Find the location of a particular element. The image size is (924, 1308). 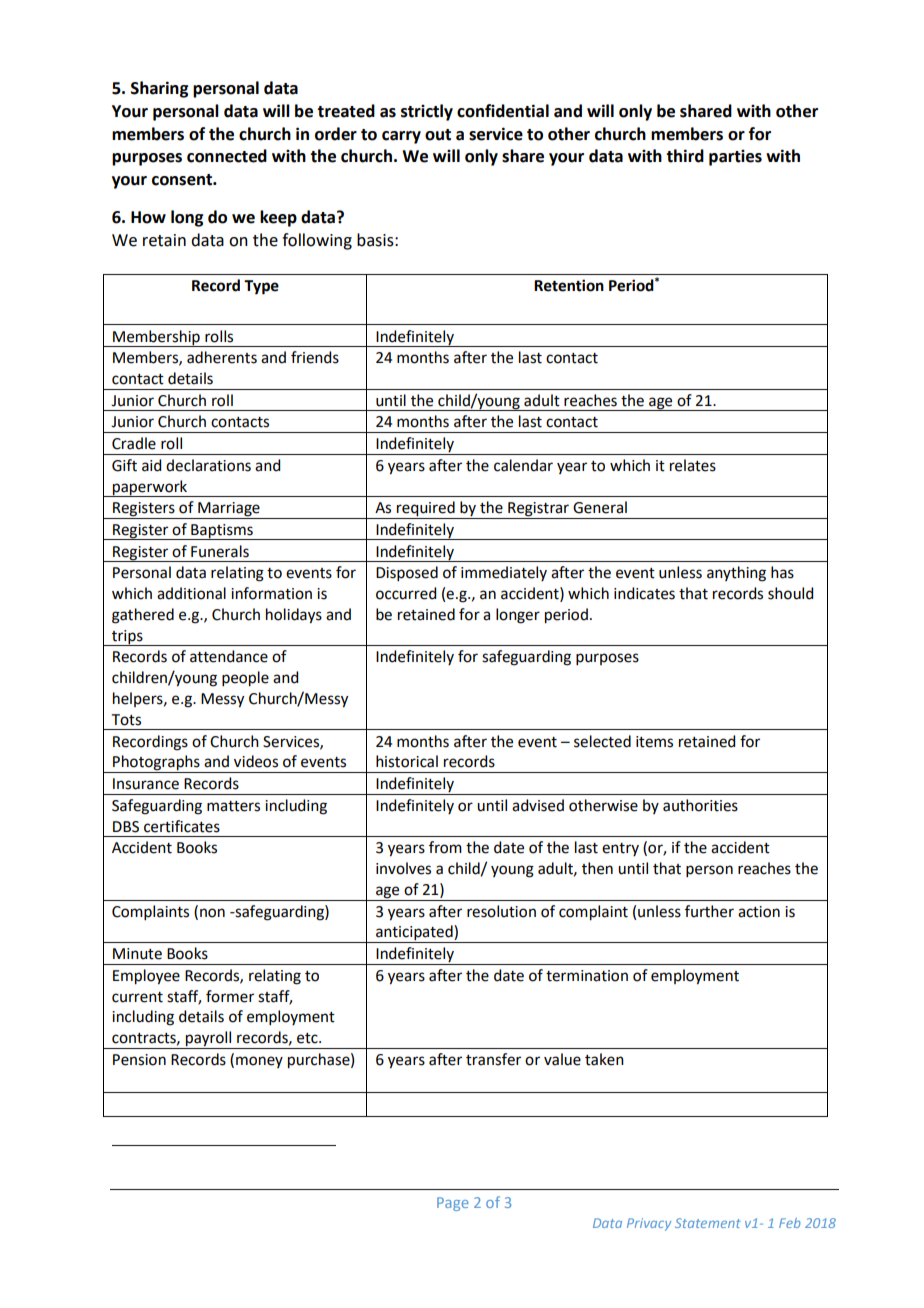

third is located at coordinates (685, 156).
